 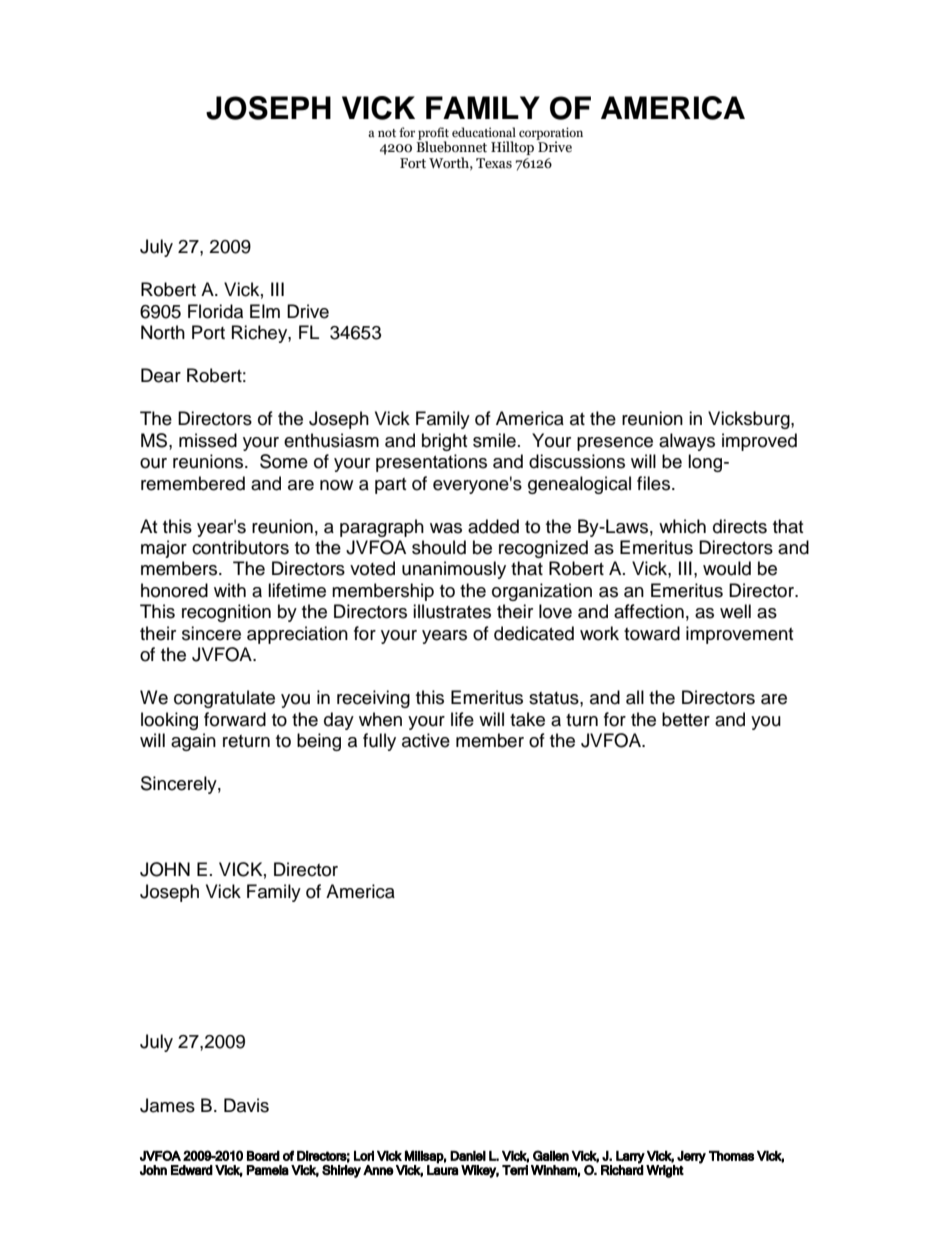 What do you see at coordinates (551, 134) in the screenshot?
I see `corporation` at bounding box center [551, 134].
